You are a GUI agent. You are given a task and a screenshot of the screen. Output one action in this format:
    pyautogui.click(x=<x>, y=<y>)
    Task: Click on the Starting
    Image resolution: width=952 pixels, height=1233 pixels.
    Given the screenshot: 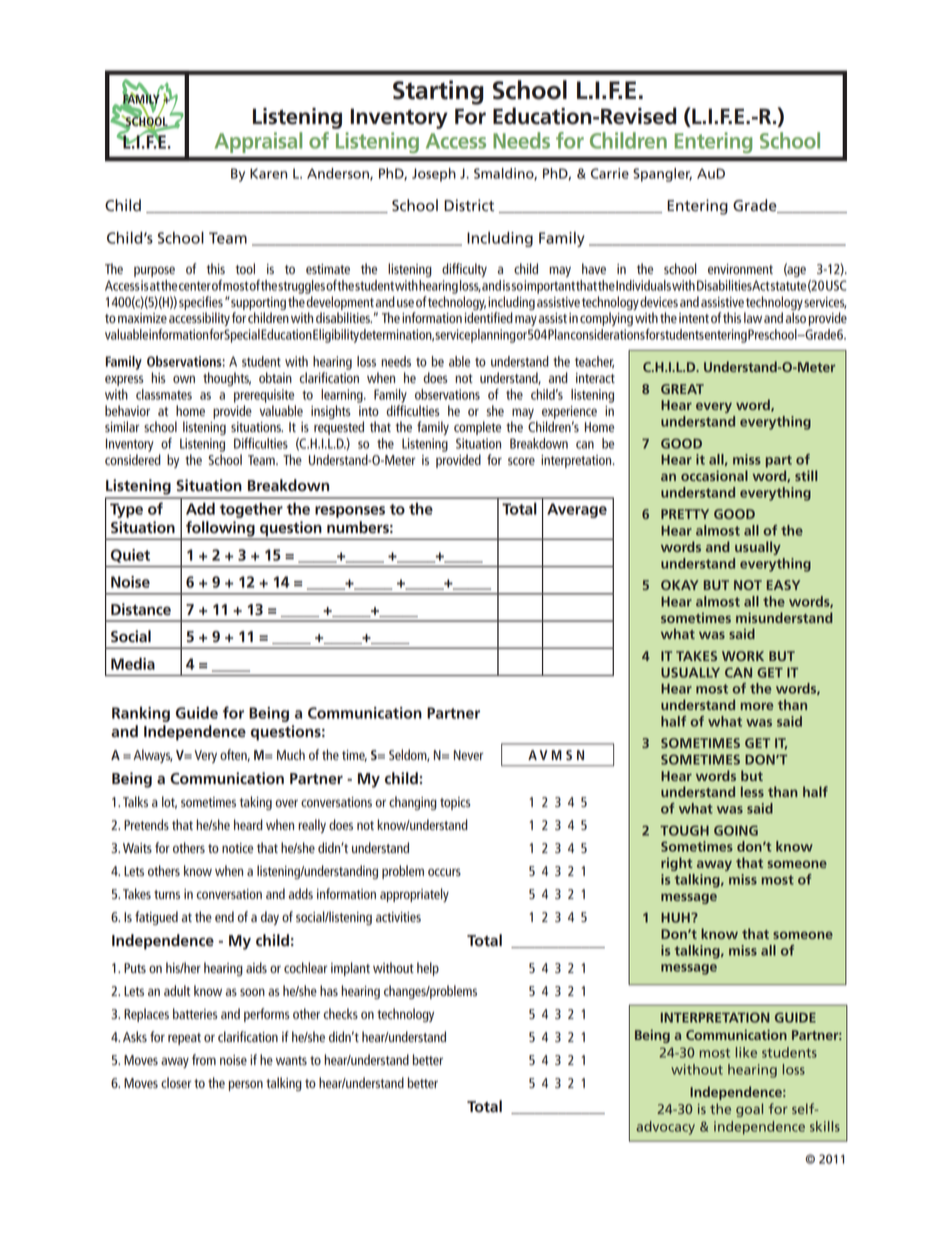 What is the action you would take?
    pyautogui.click(x=438, y=92)
